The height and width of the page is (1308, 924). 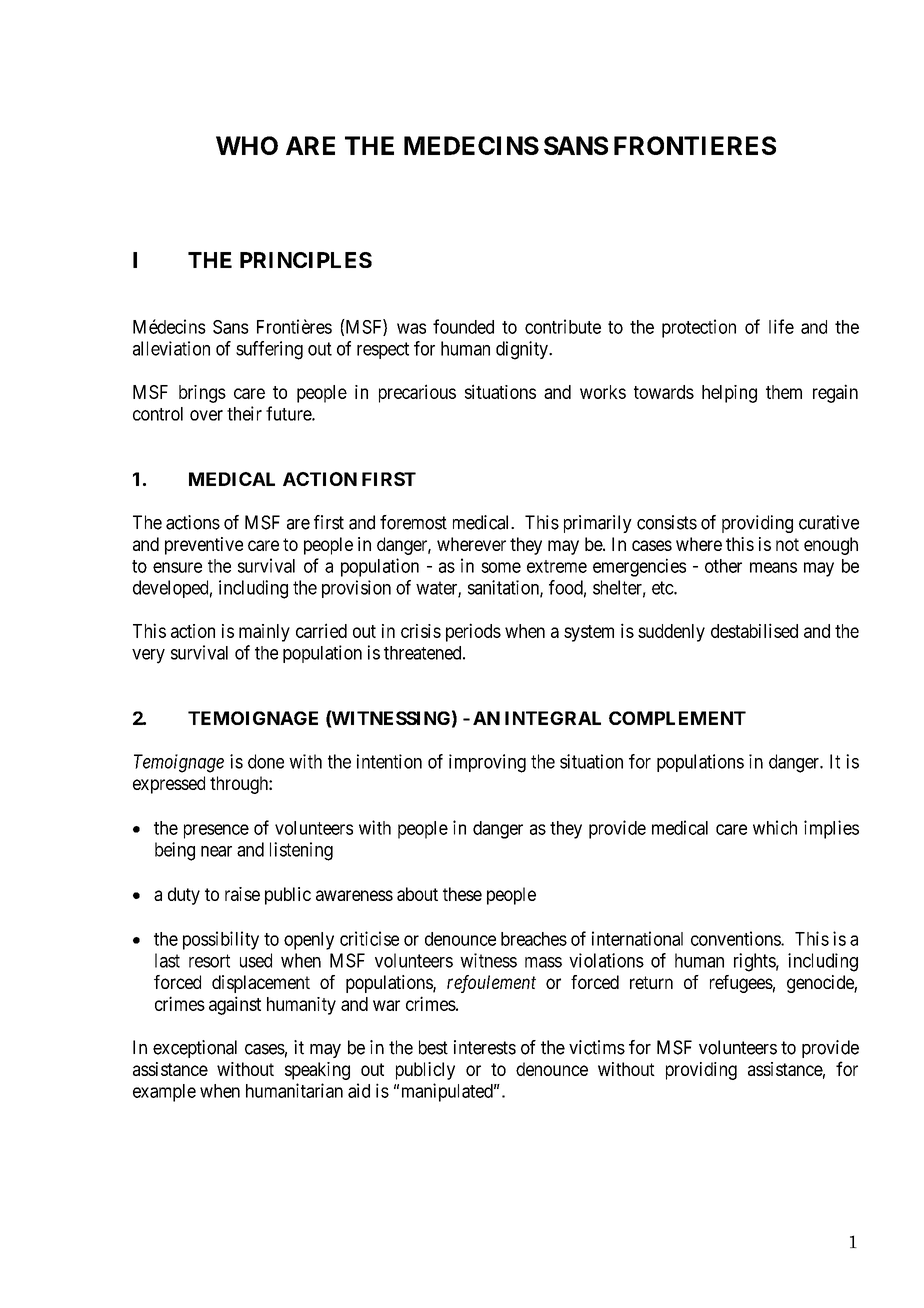 What do you see at coordinates (462, 894) in the page?
I see `these` at bounding box center [462, 894].
